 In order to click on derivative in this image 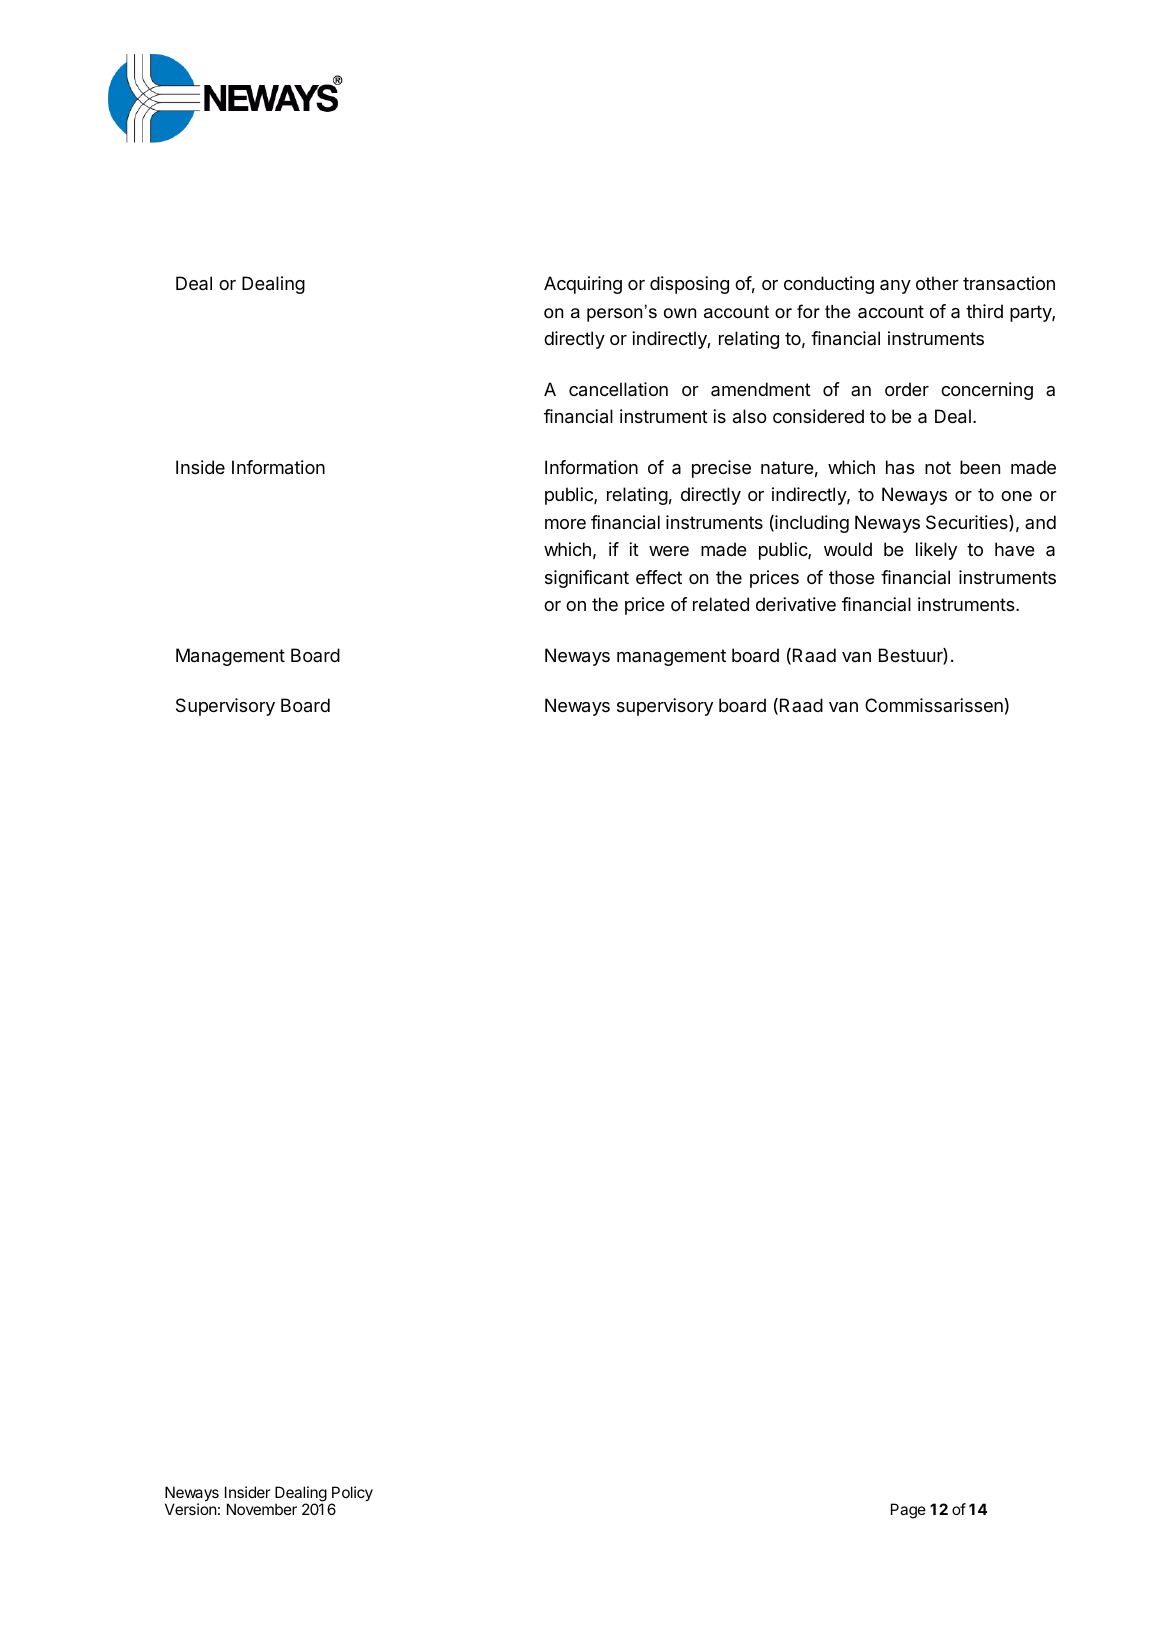, I will do `click(796, 604)`.
